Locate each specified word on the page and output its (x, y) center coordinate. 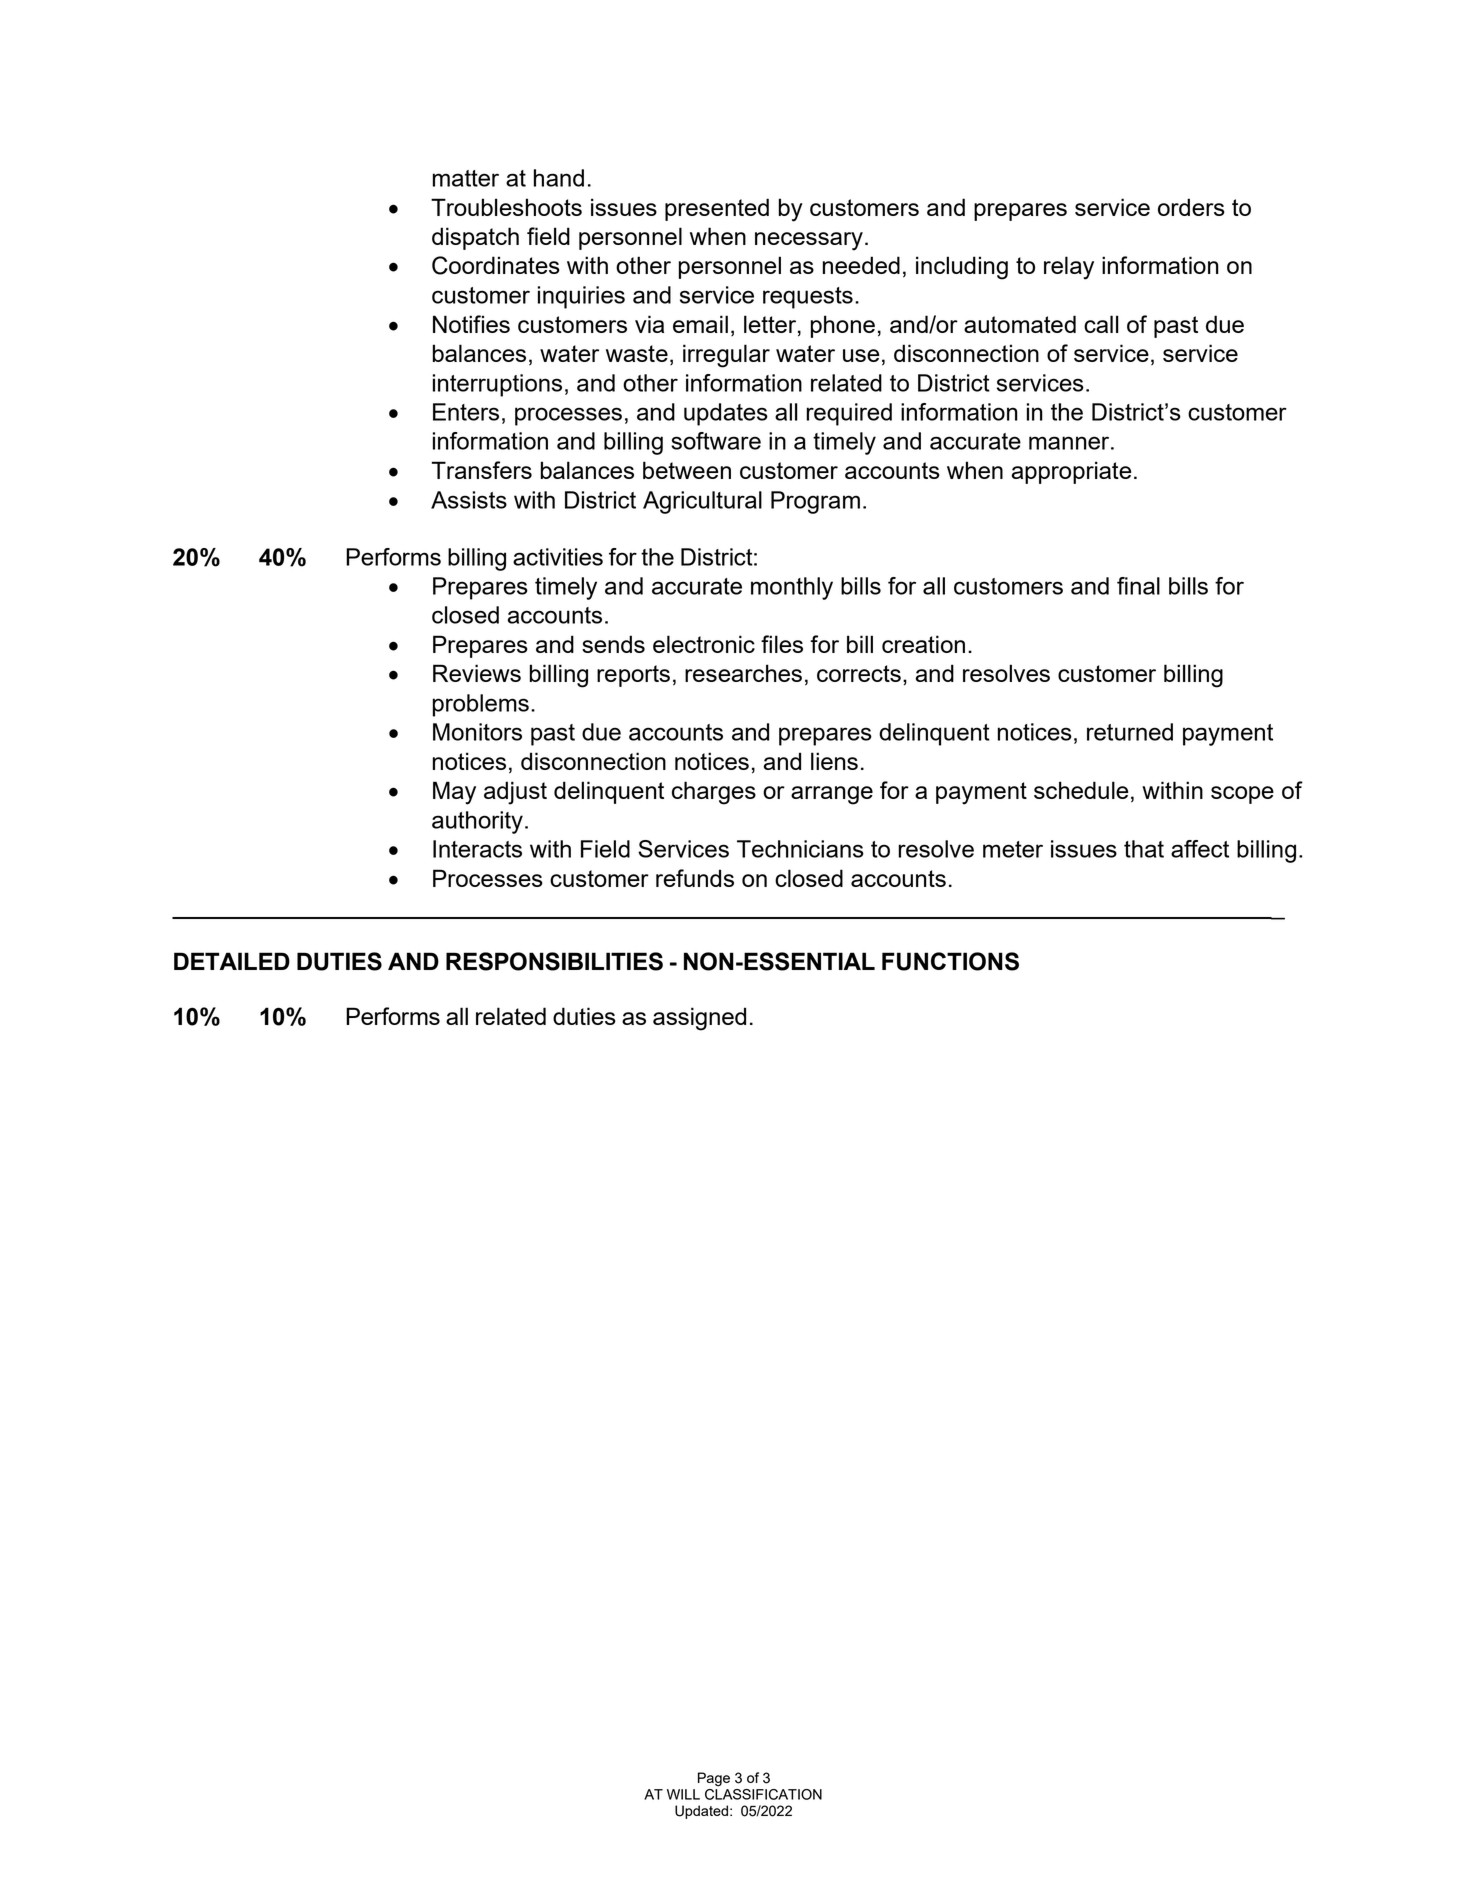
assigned (699, 1019)
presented (717, 209)
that (1144, 849)
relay (1069, 268)
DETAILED (232, 961)
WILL (683, 1794)
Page (714, 1779)
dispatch (475, 238)
